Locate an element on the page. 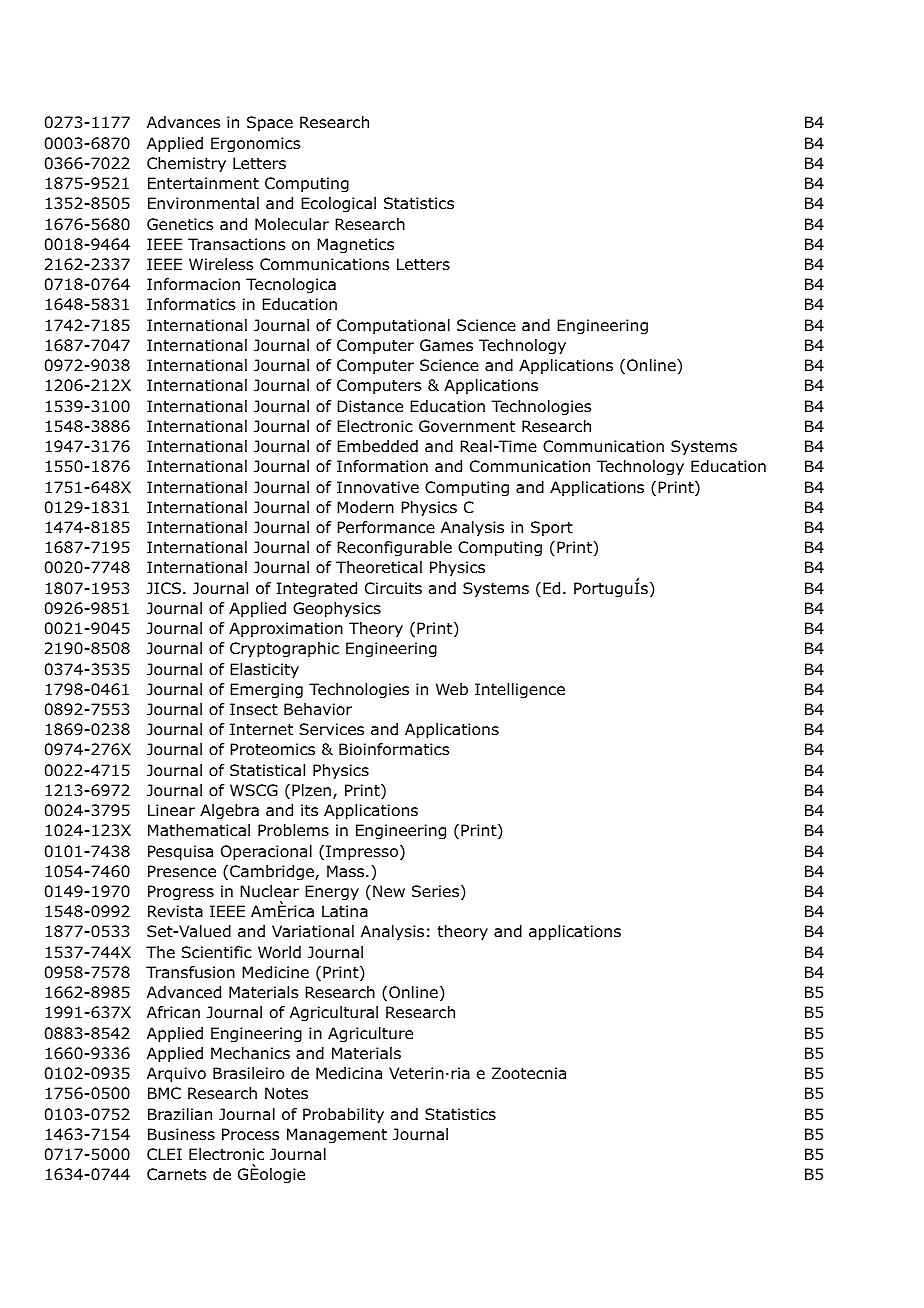 The height and width of the page is (1308, 924). Government is located at coordinates (467, 426).
